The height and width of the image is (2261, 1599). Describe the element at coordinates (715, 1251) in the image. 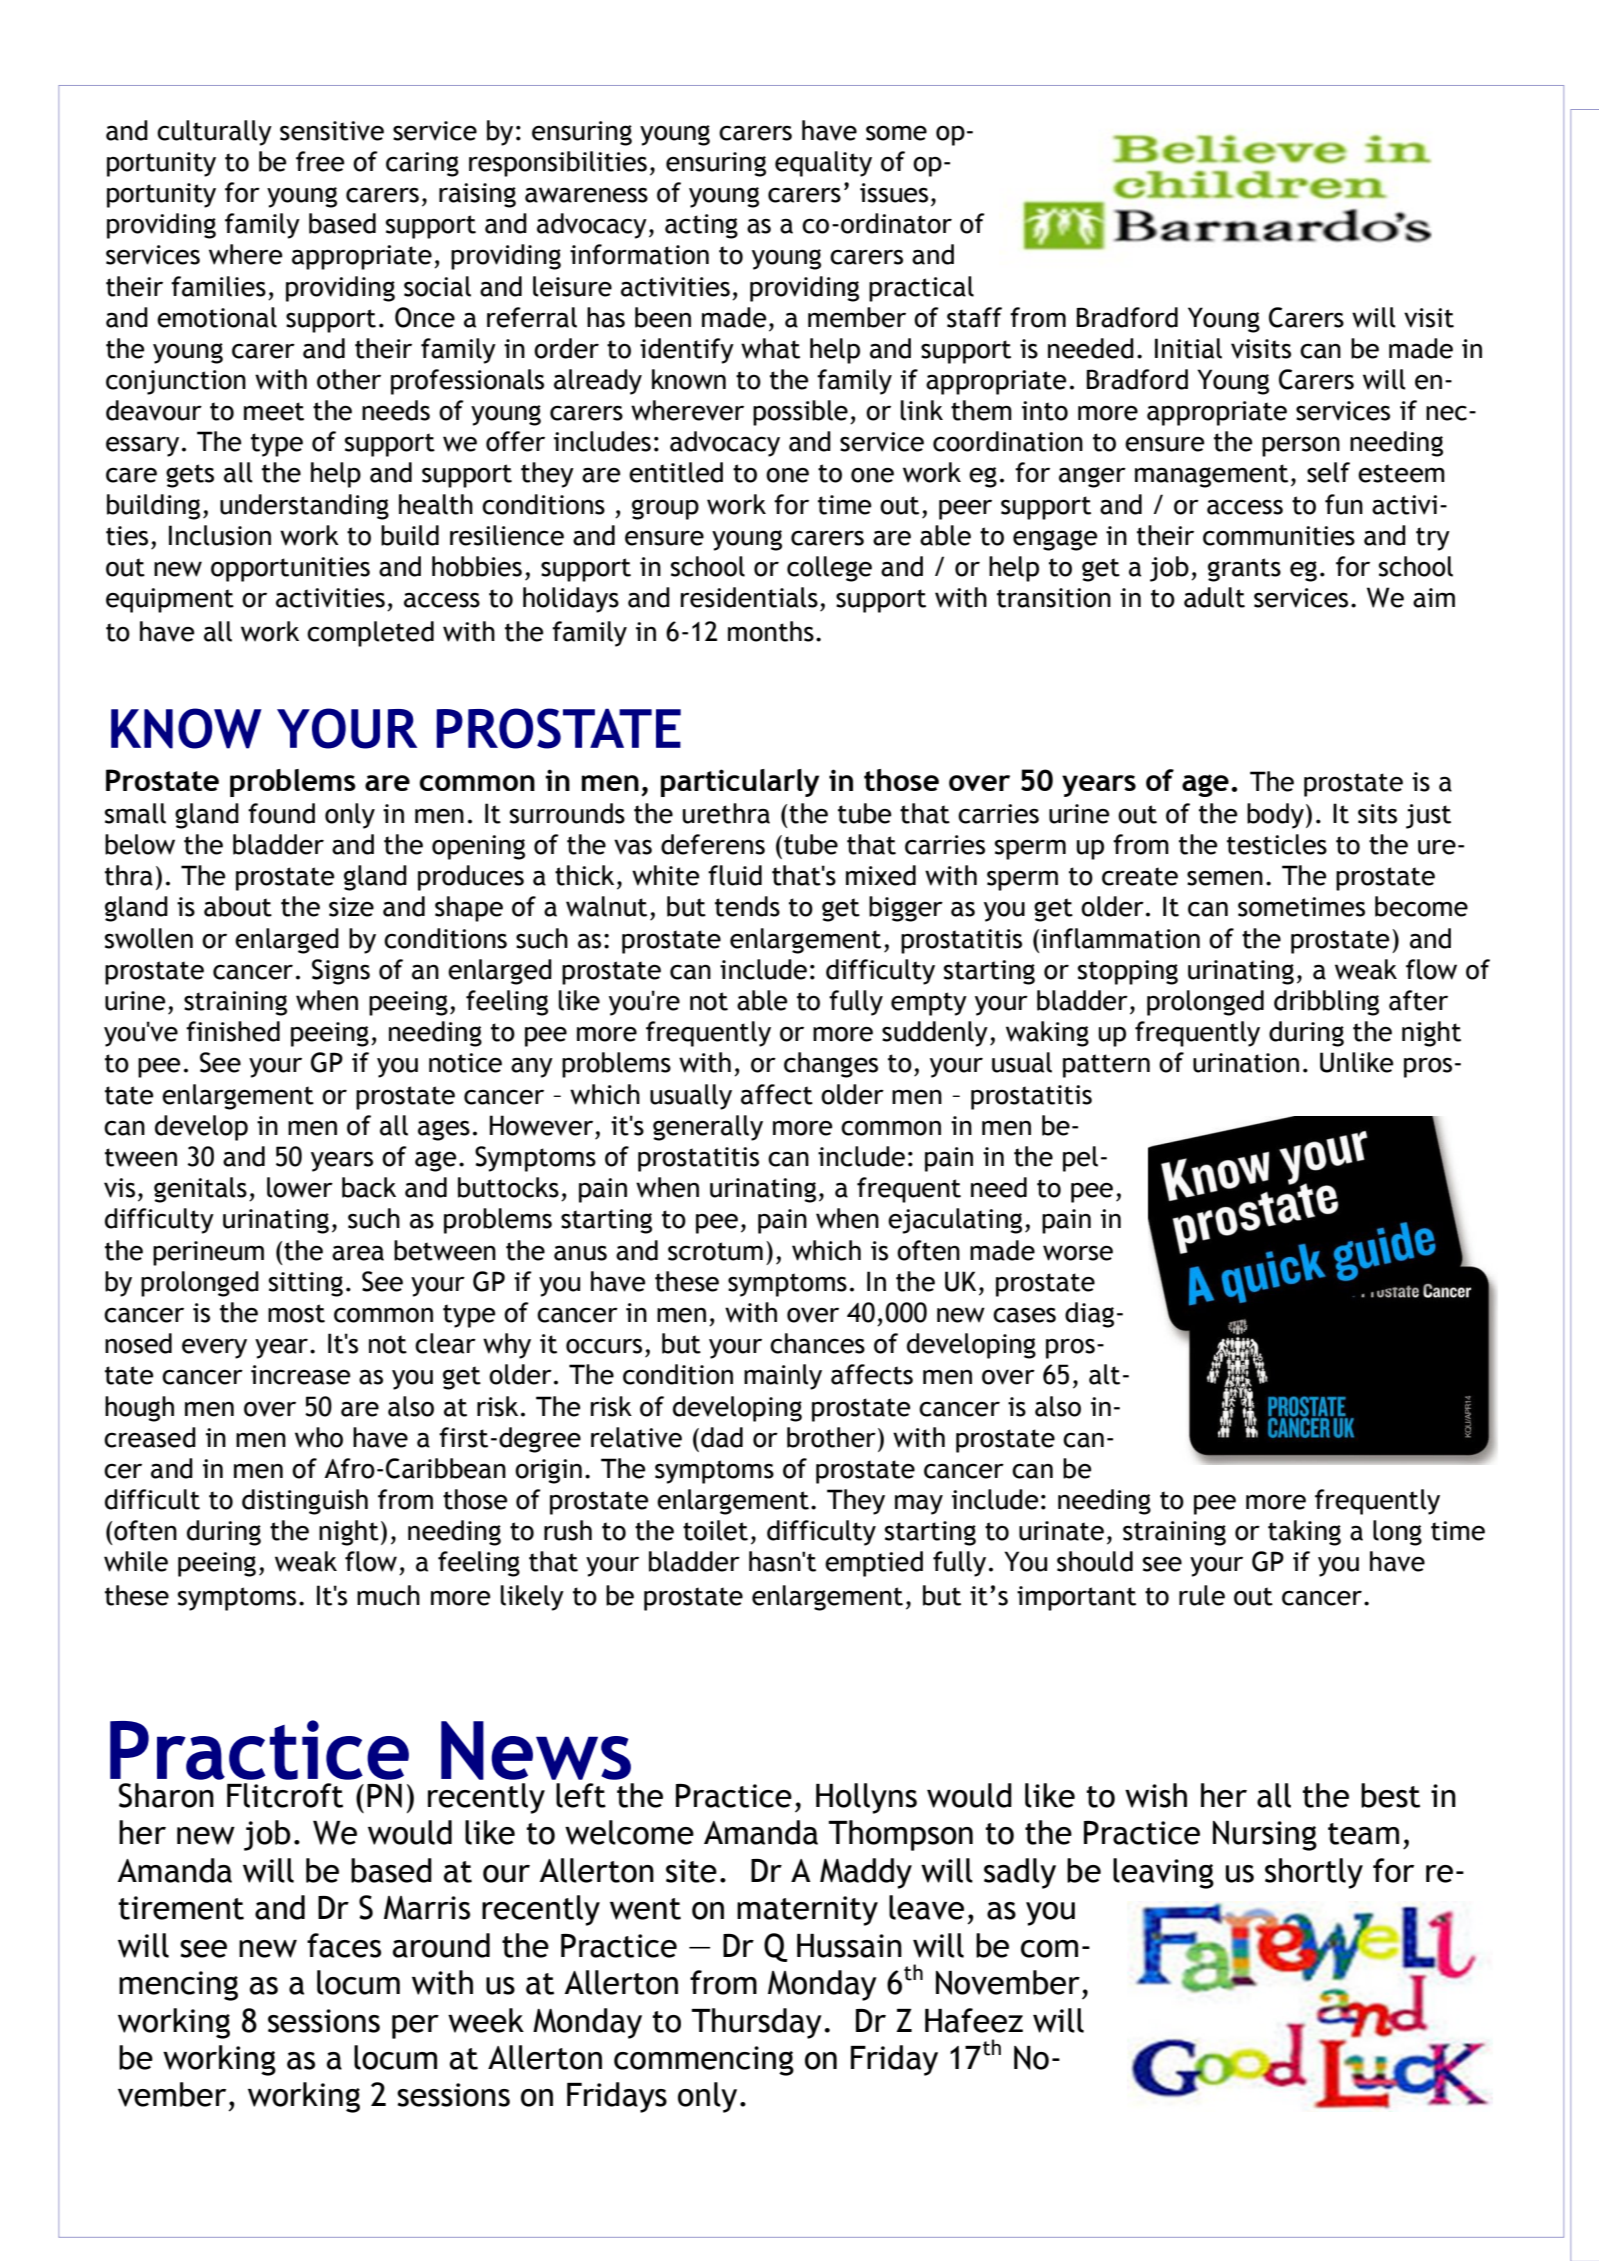

I see `scrotum` at that location.
